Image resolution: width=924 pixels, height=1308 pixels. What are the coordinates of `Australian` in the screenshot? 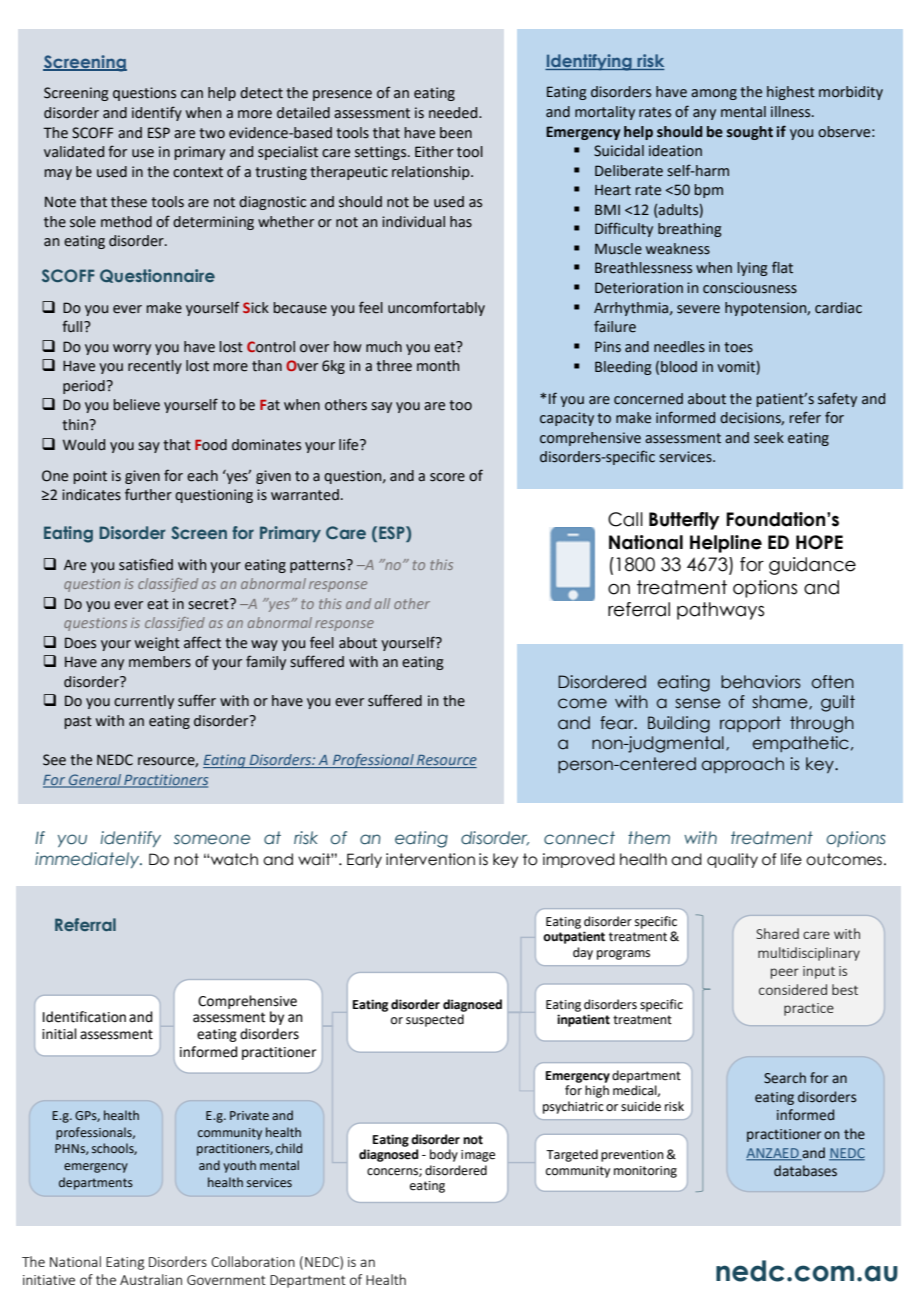 It's located at (151, 1279).
